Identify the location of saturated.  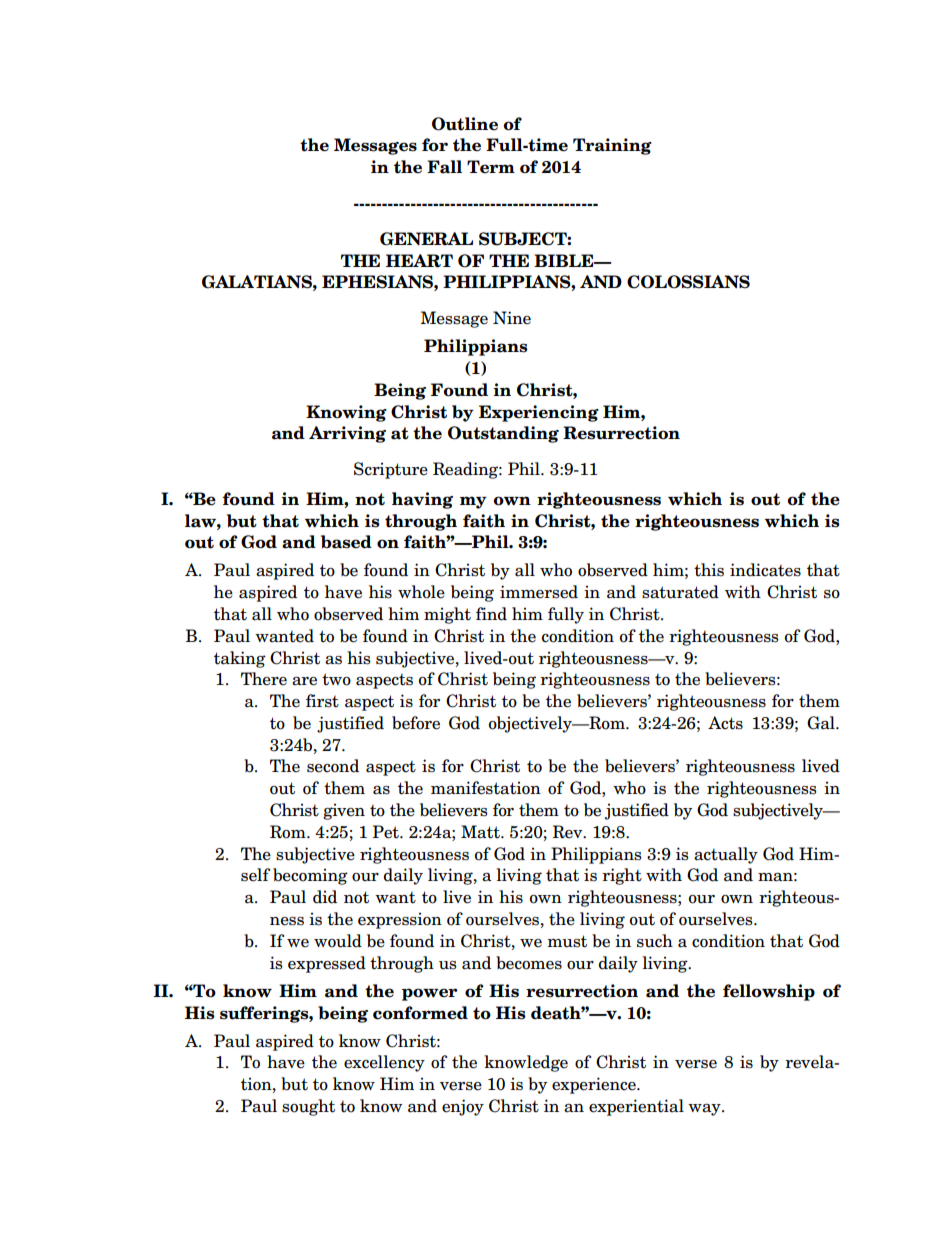
(680, 592).
